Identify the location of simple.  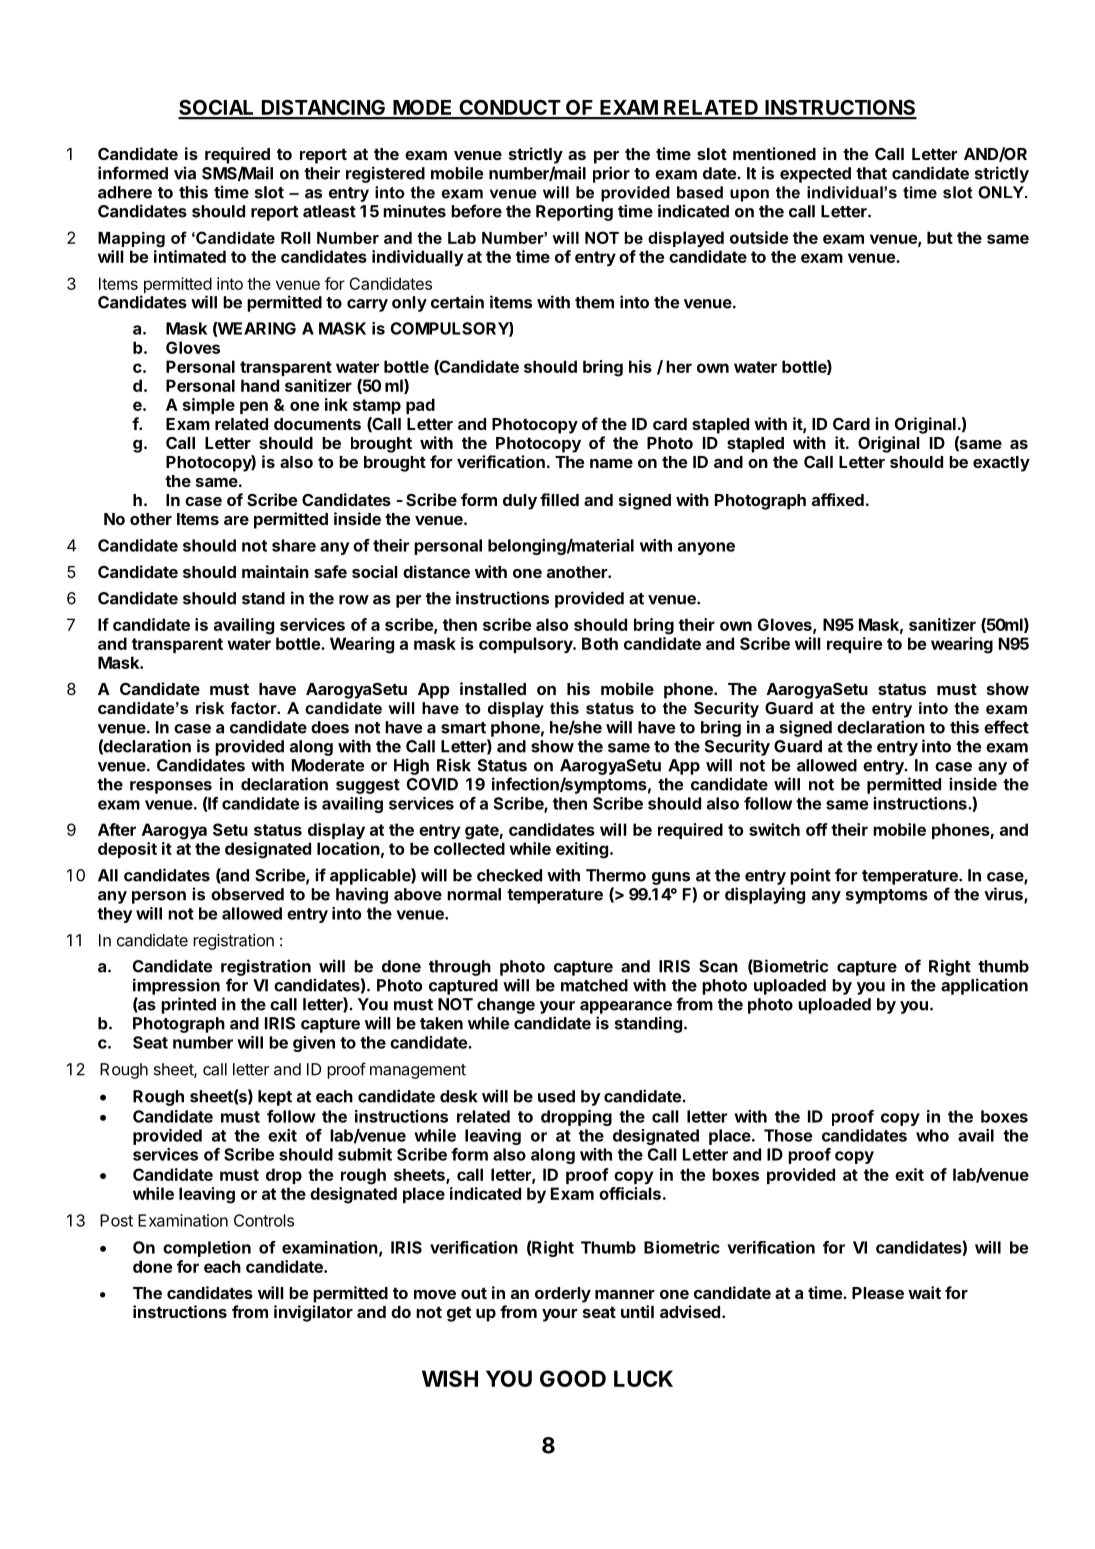
(209, 406).
